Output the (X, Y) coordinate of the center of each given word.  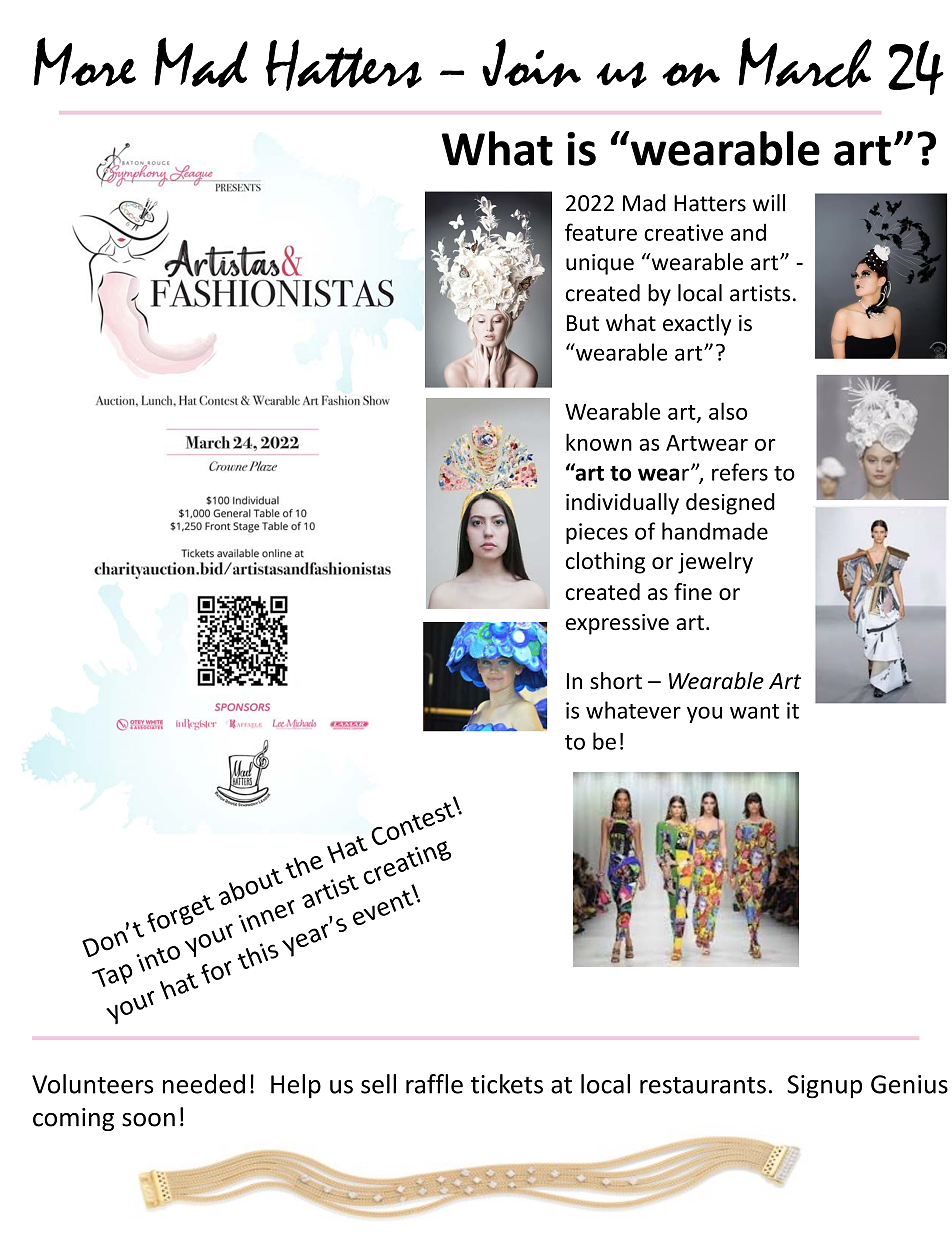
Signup (824, 1087)
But (583, 323)
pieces (597, 533)
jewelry (715, 563)
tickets (507, 1084)
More (85, 62)
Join (531, 63)
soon (148, 1120)
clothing (605, 563)
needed (204, 1084)
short (616, 681)
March (805, 62)
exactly (697, 325)
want (754, 711)
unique (600, 264)
